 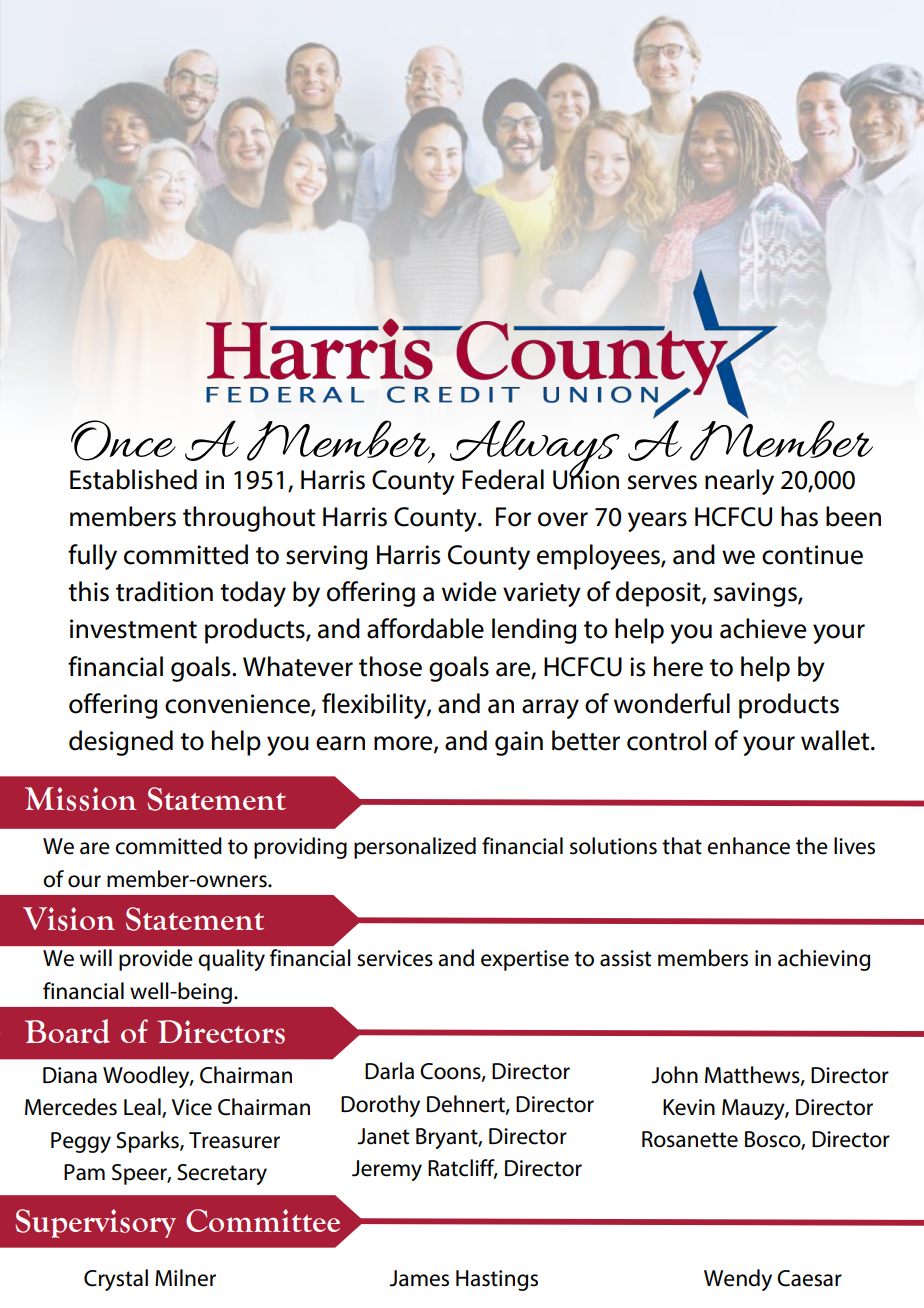 What do you see at coordinates (415, 848) in the screenshot?
I see `personalized` at bounding box center [415, 848].
